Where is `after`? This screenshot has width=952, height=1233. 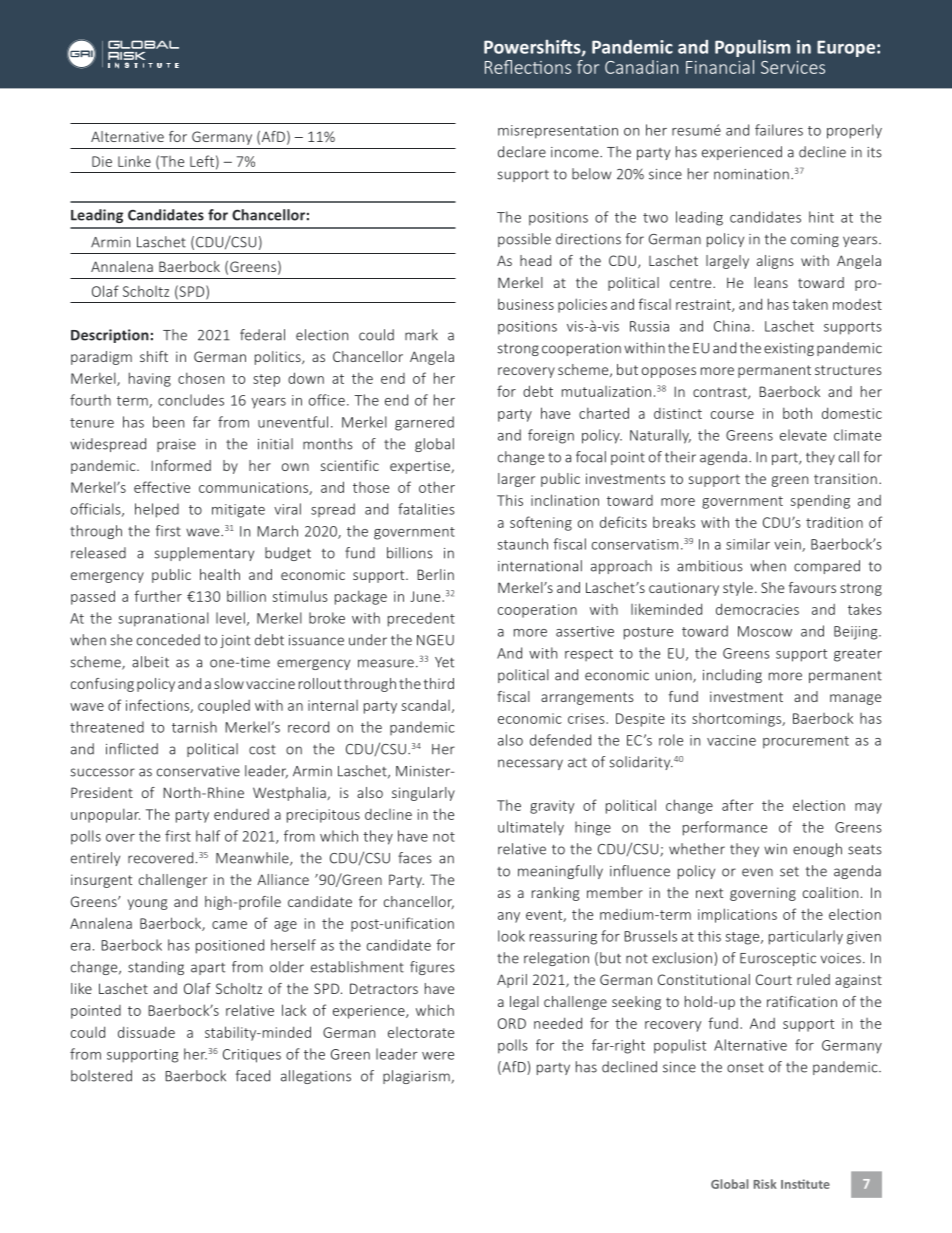 after is located at coordinates (738, 805).
